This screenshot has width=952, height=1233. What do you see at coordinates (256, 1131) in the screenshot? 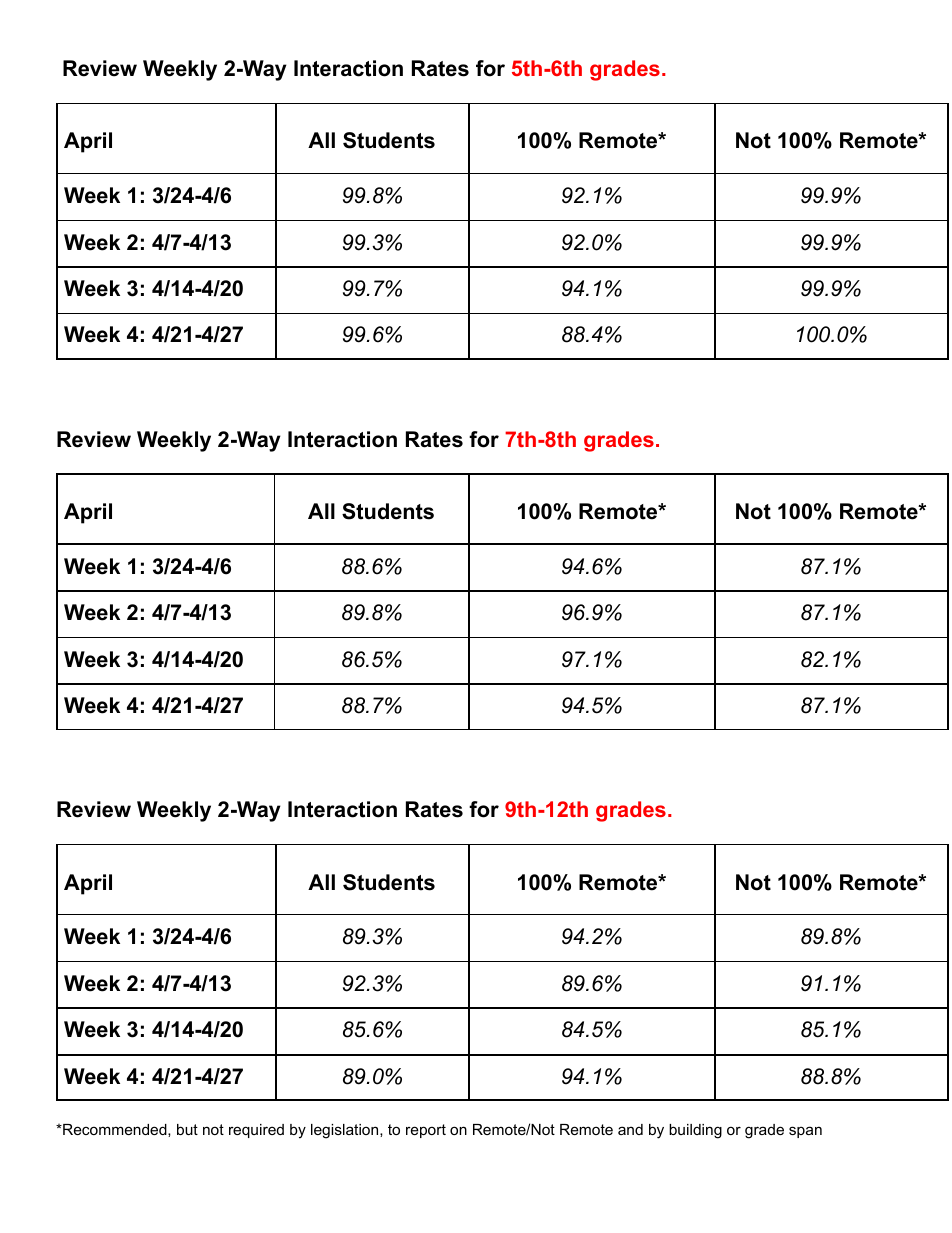
I see `required` at bounding box center [256, 1131].
